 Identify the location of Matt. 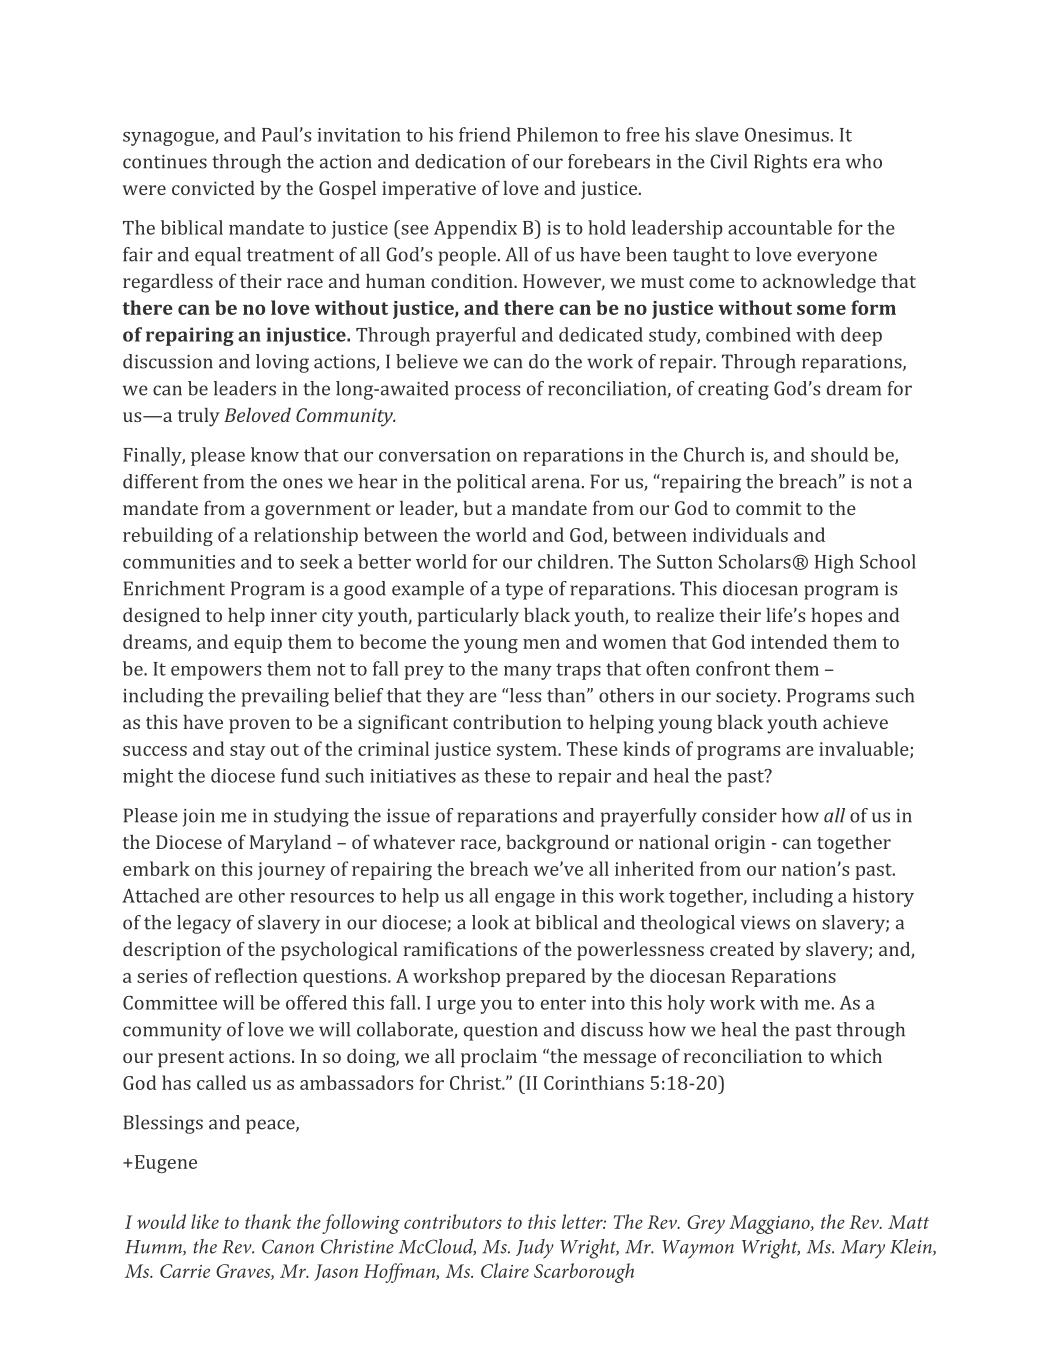
(908, 1222).
